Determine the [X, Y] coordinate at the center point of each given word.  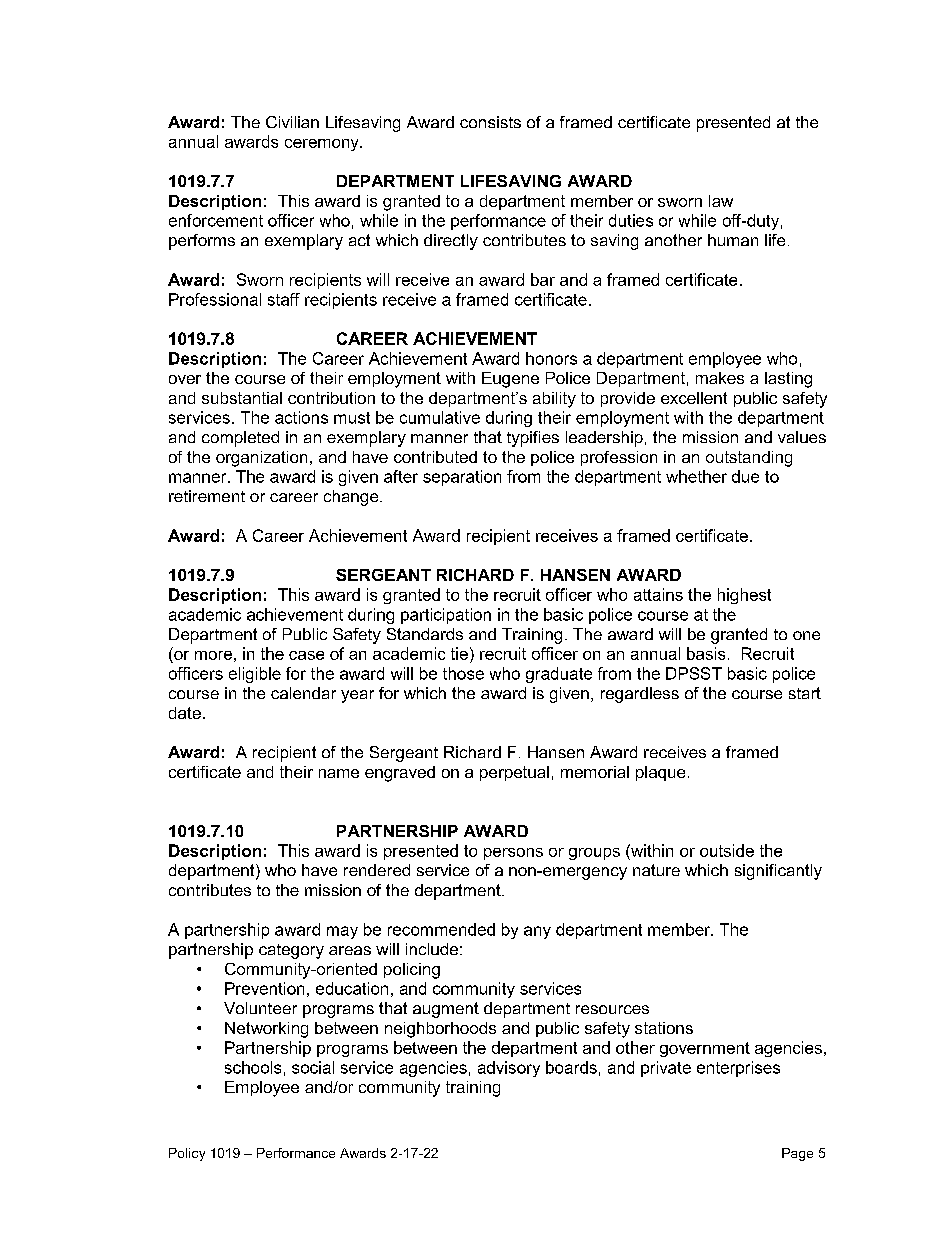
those [463, 673]
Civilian [292, 122]
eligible [255, 675]
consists [490, 122]
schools [253, 1067]
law [721, 201]
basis [706, 653]
